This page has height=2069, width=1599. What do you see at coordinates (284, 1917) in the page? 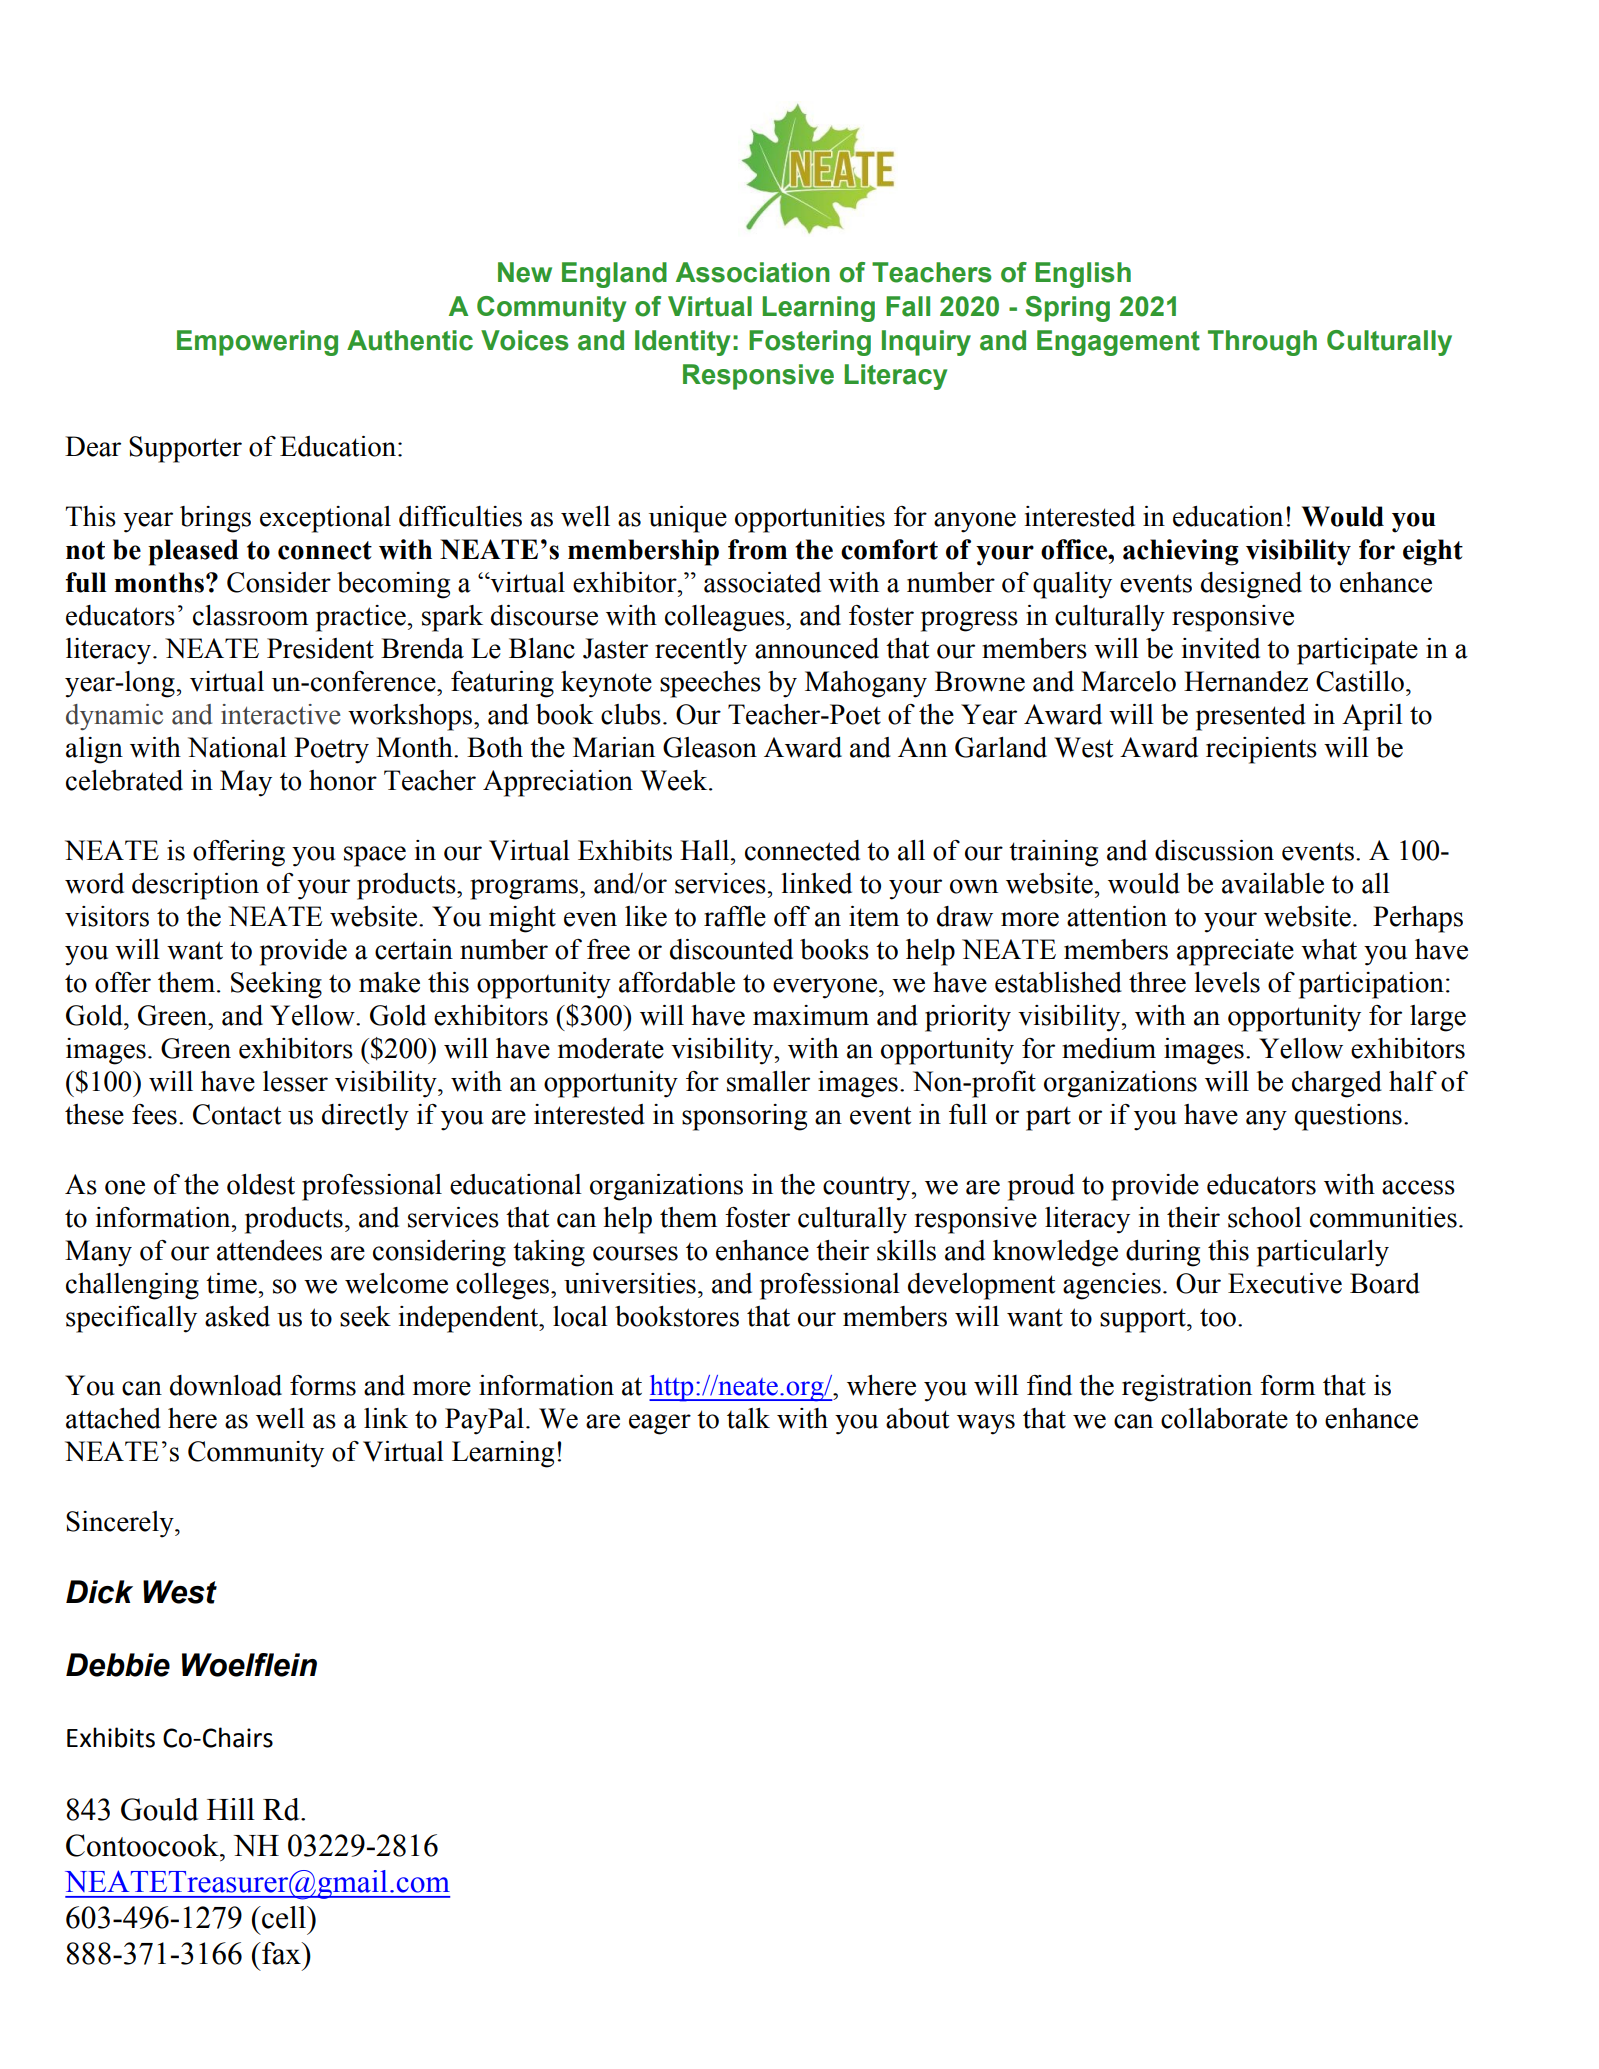
I see `cell` at bounding box center [284, 1917].
